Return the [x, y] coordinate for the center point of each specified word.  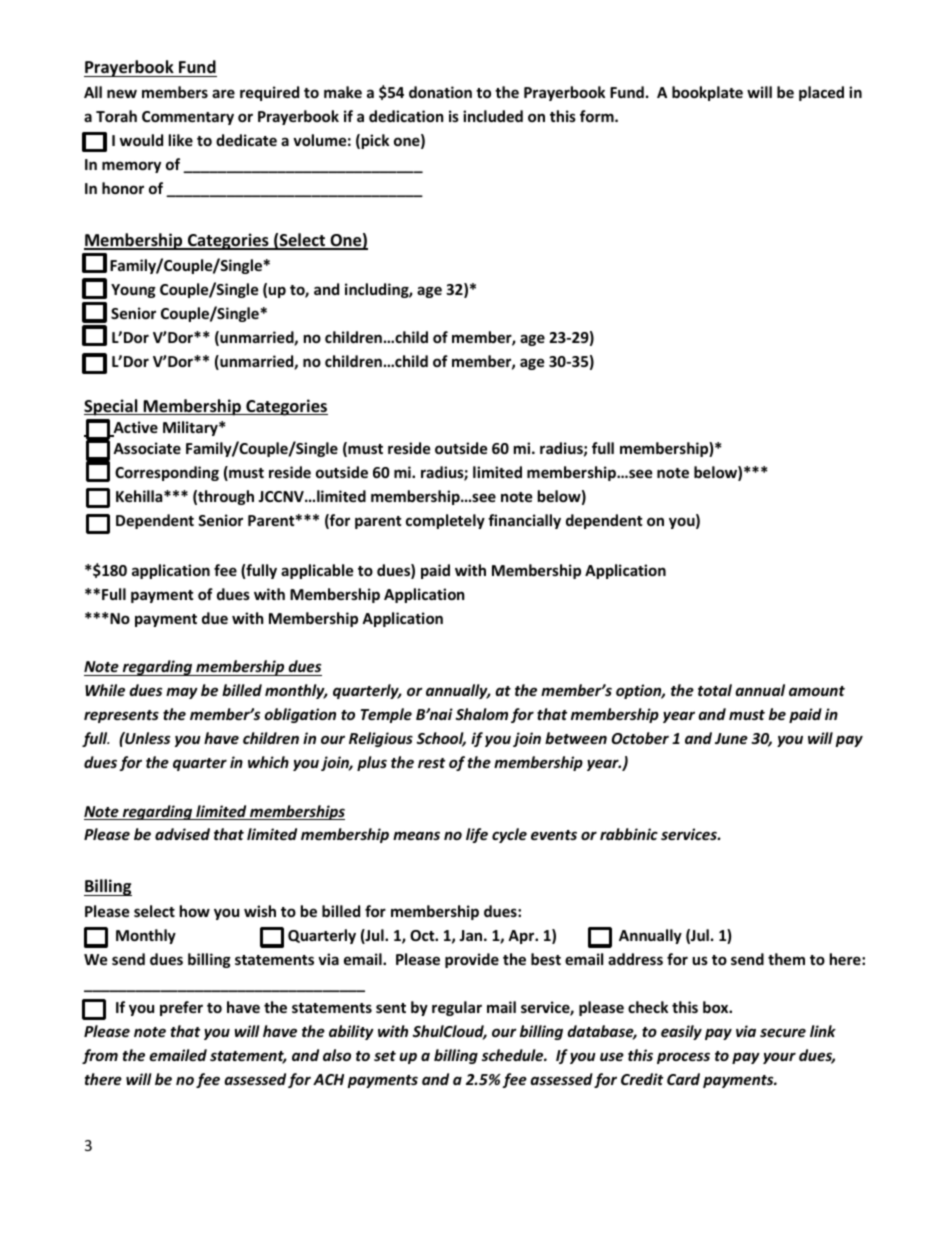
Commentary [188, 118]
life [477, 835]
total [715, 690]
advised [182, 834]
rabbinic [629, 834]
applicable [317, 571]
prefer [181, 1008]
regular [457, 1008]
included [493, 116]
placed [821, 93]
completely [445, 521]
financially [524, 521]
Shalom [482, 714]
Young [133, 291]
